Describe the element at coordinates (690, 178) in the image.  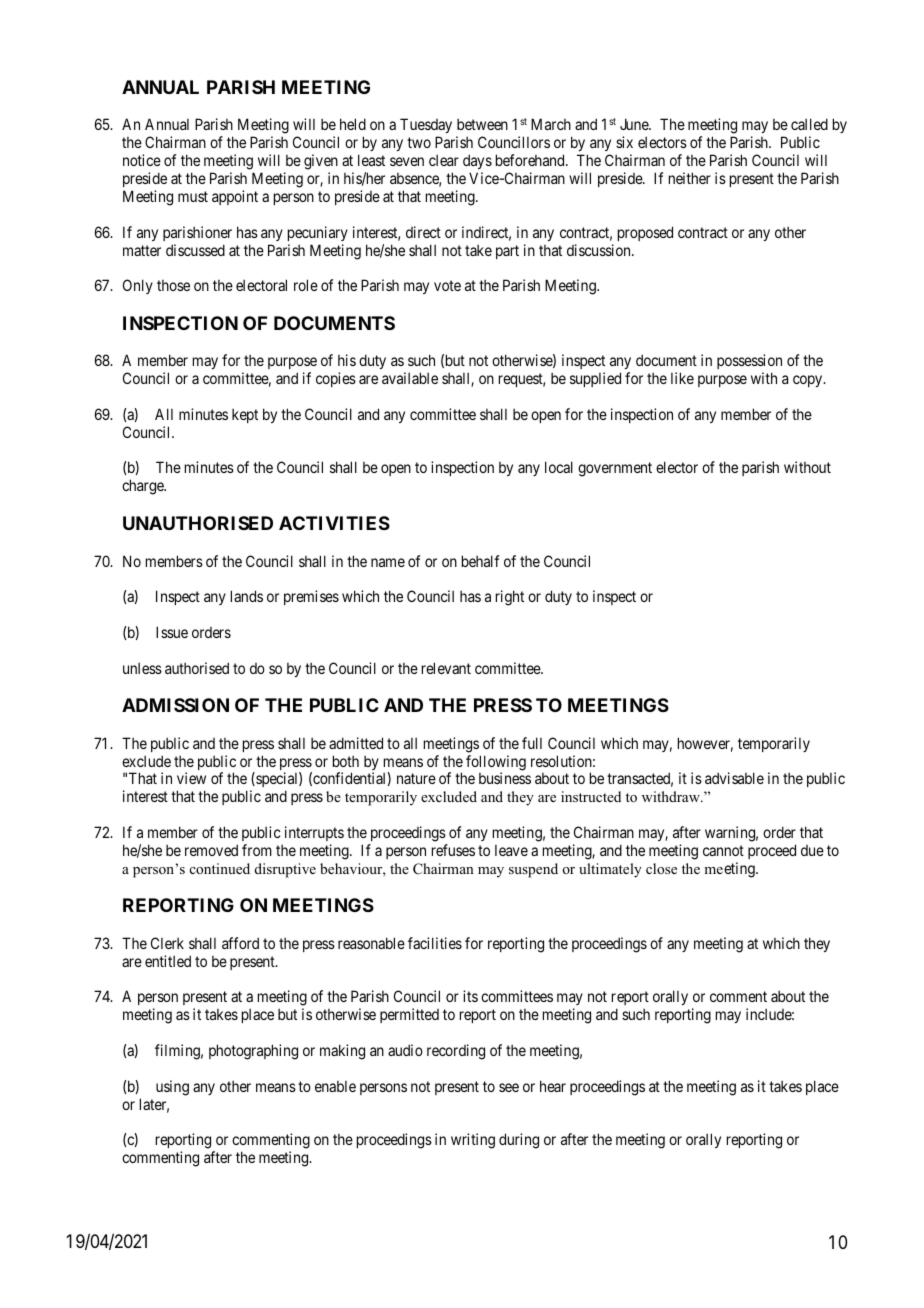
I see `neither` at that location.
